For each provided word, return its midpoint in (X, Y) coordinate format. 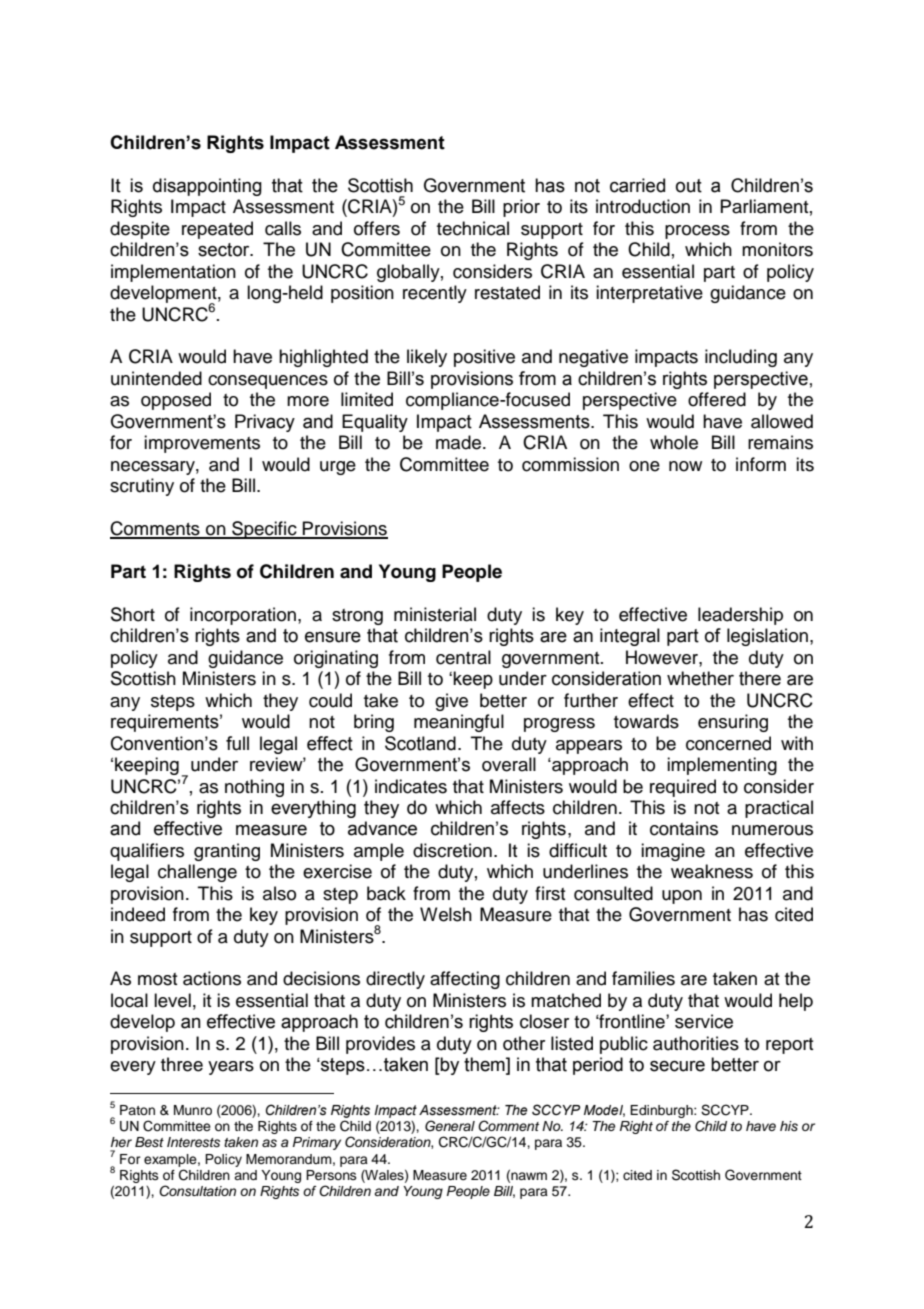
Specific (264, 530)
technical (473, 228)
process (697, 232)
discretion (452, 850)
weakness (712, 871)
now (685, 466)
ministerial (435, 614)
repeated (217, 230)
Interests (193, 1142)
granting (227, 852)
